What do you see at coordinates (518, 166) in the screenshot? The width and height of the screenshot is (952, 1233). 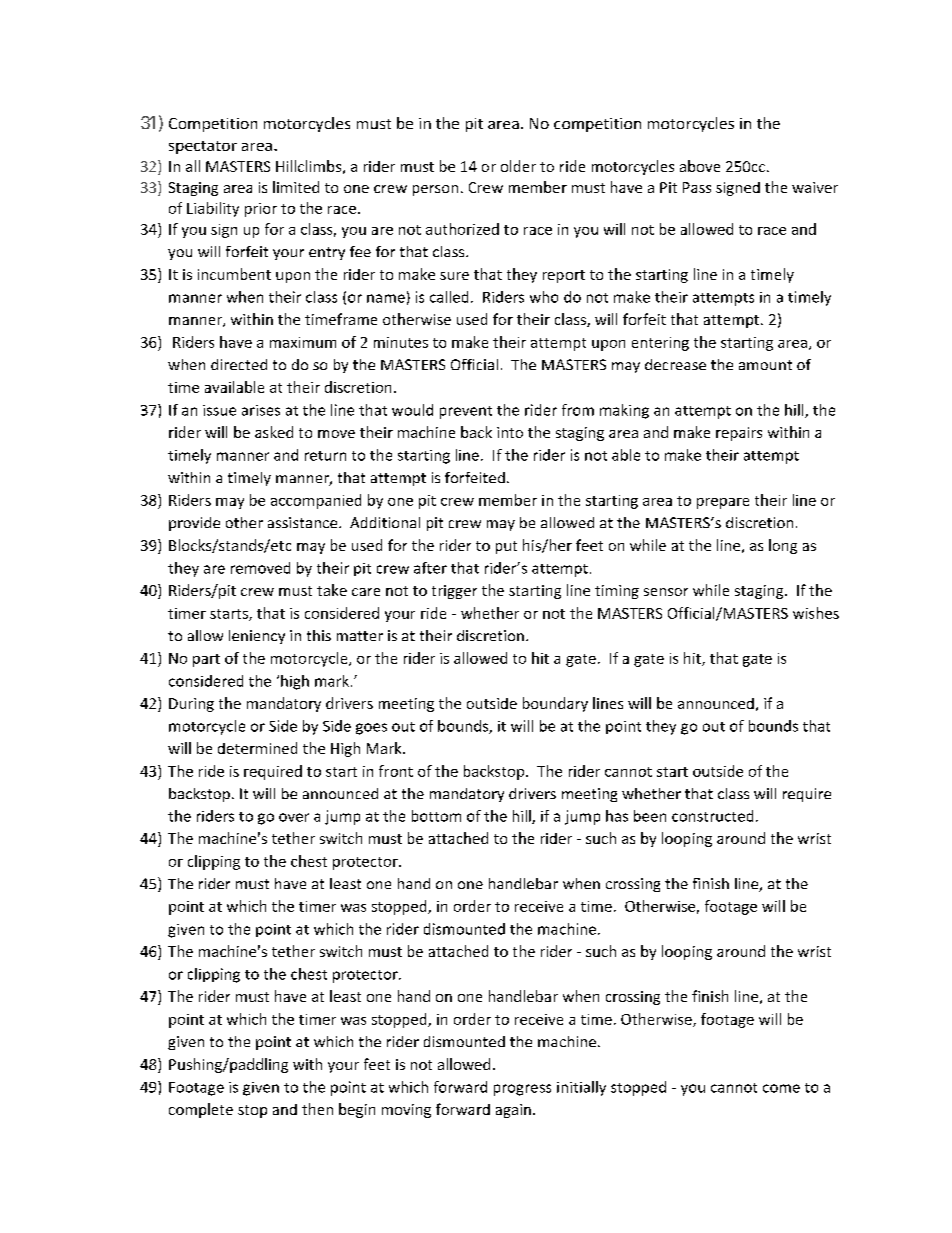 I see `older` at bounding box center [518, 166].
